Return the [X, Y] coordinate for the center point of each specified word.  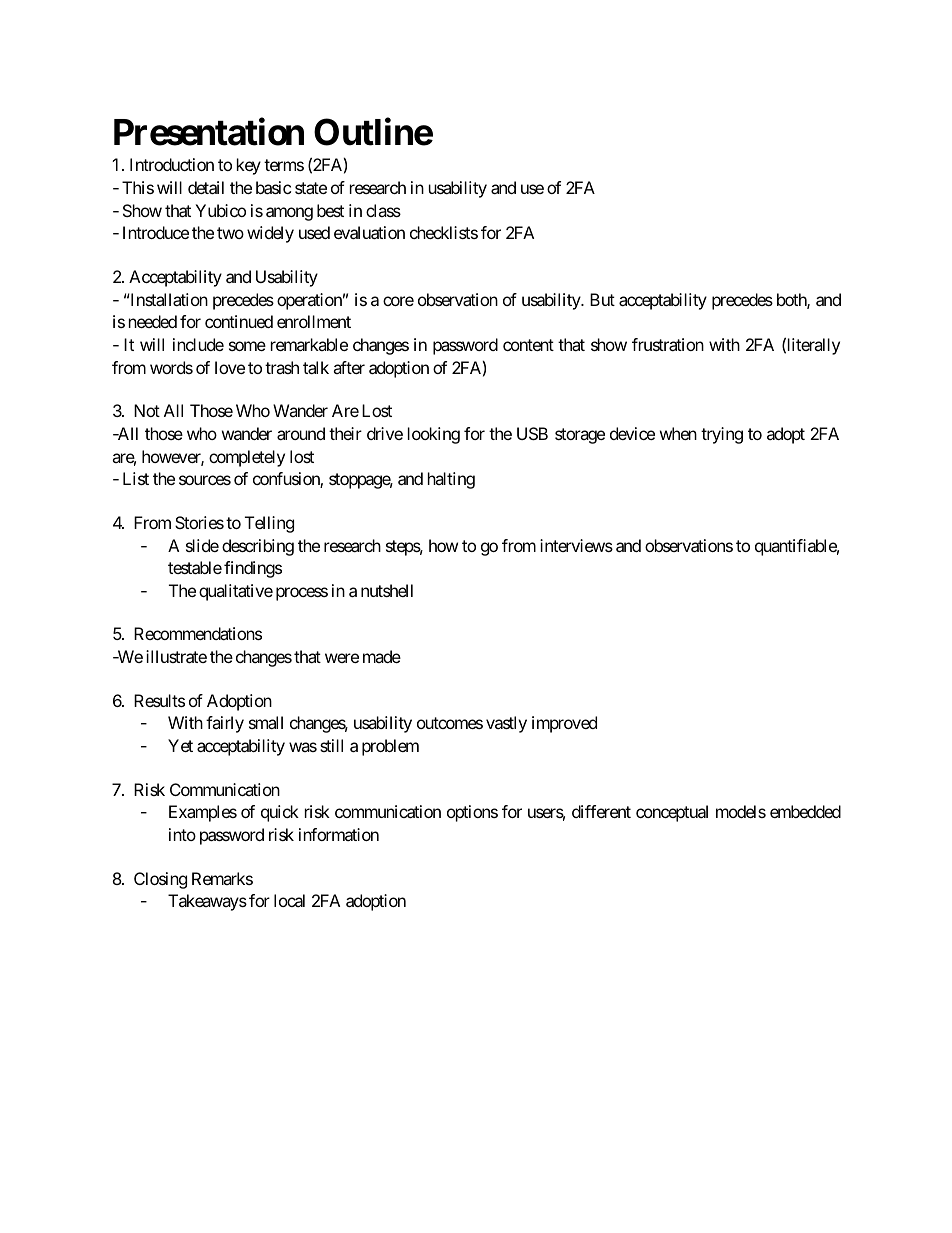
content [528, 345]
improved [564, 724]
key [249, 166]
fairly [225, 724]
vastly [506, 724]
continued [239, 321]
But [602, 299]
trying [722, 435]
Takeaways [207, 902]
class [383, 210]
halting [451, 480]
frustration [668, 344]
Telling [269, 524]
